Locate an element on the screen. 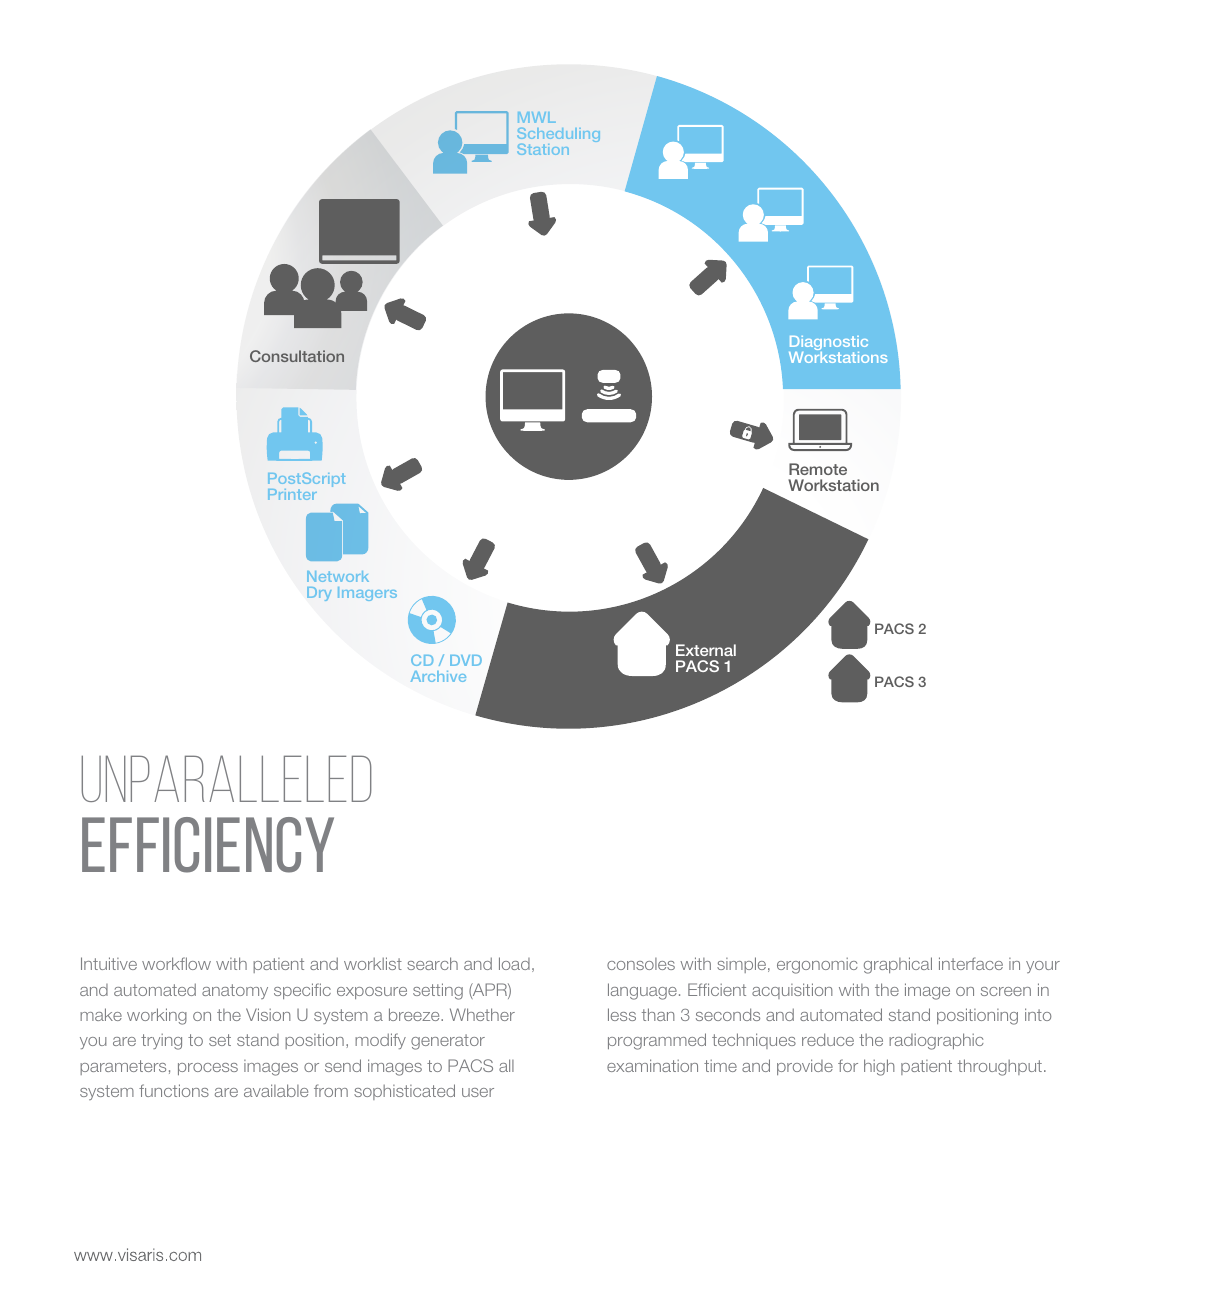  interface is located at coordinates (971, 963).
